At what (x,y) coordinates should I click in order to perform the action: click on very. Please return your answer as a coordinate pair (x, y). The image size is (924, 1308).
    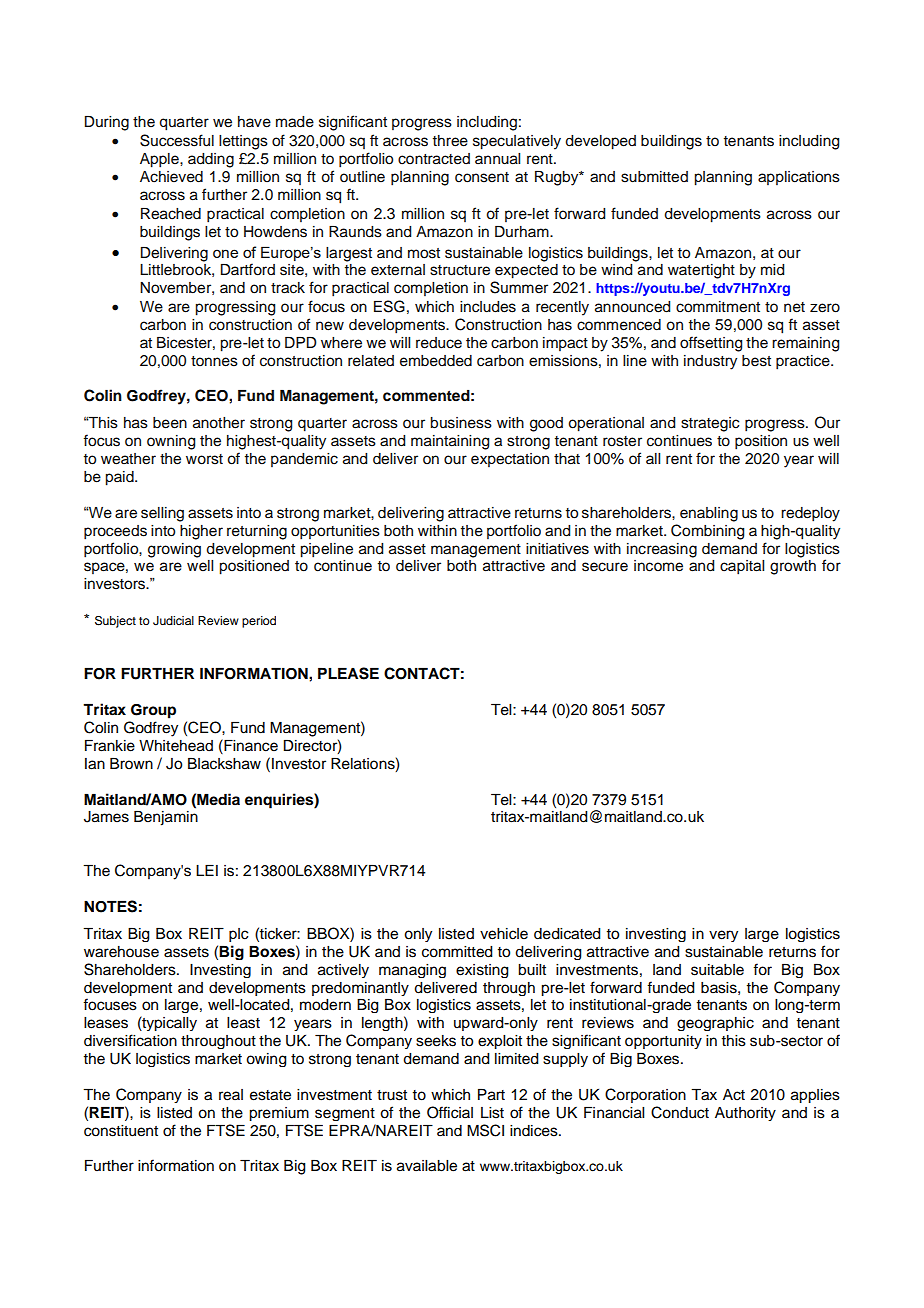
    Looking at the image, I should click on (723, 936).
